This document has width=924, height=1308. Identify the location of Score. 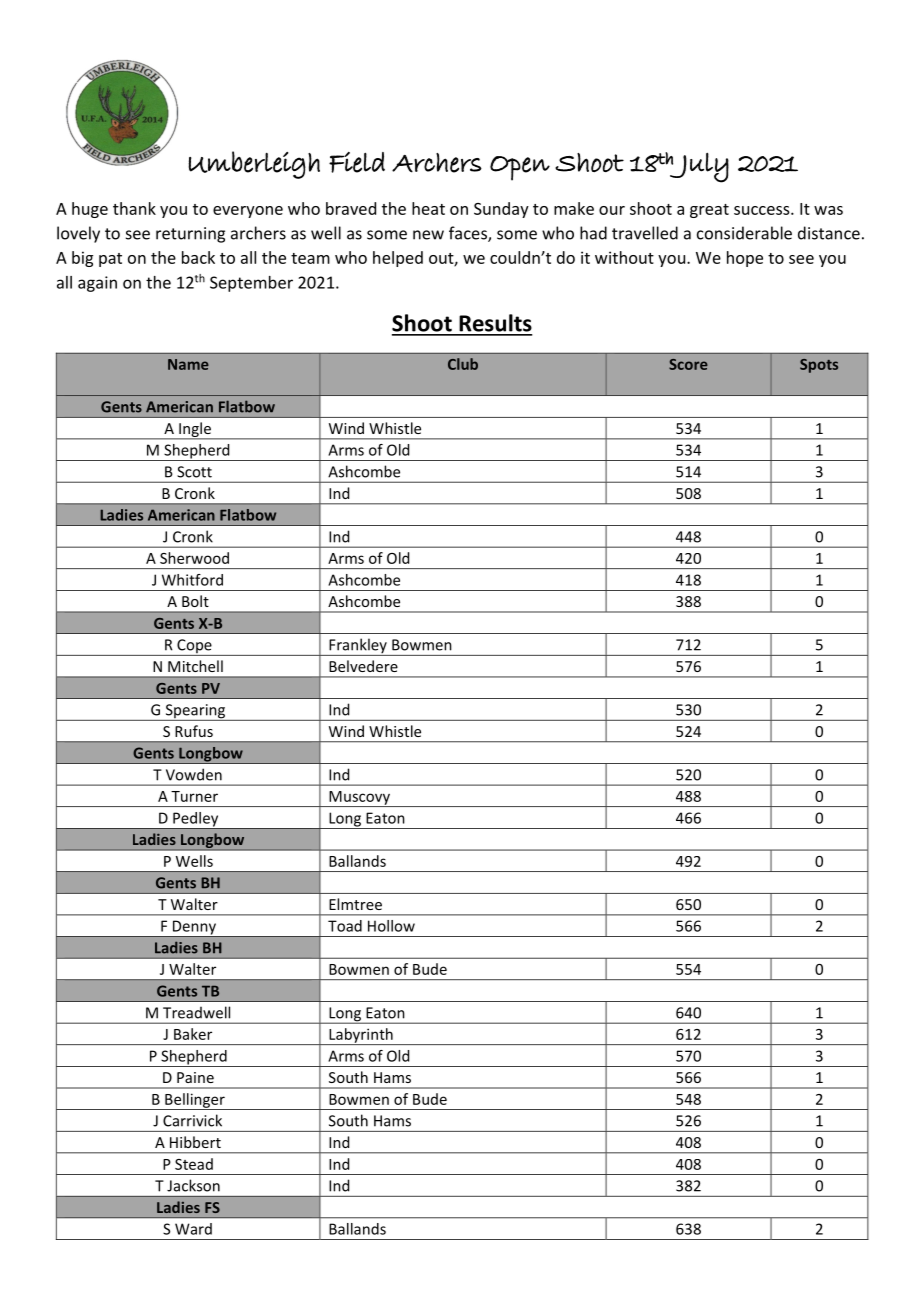
(688, 364).
